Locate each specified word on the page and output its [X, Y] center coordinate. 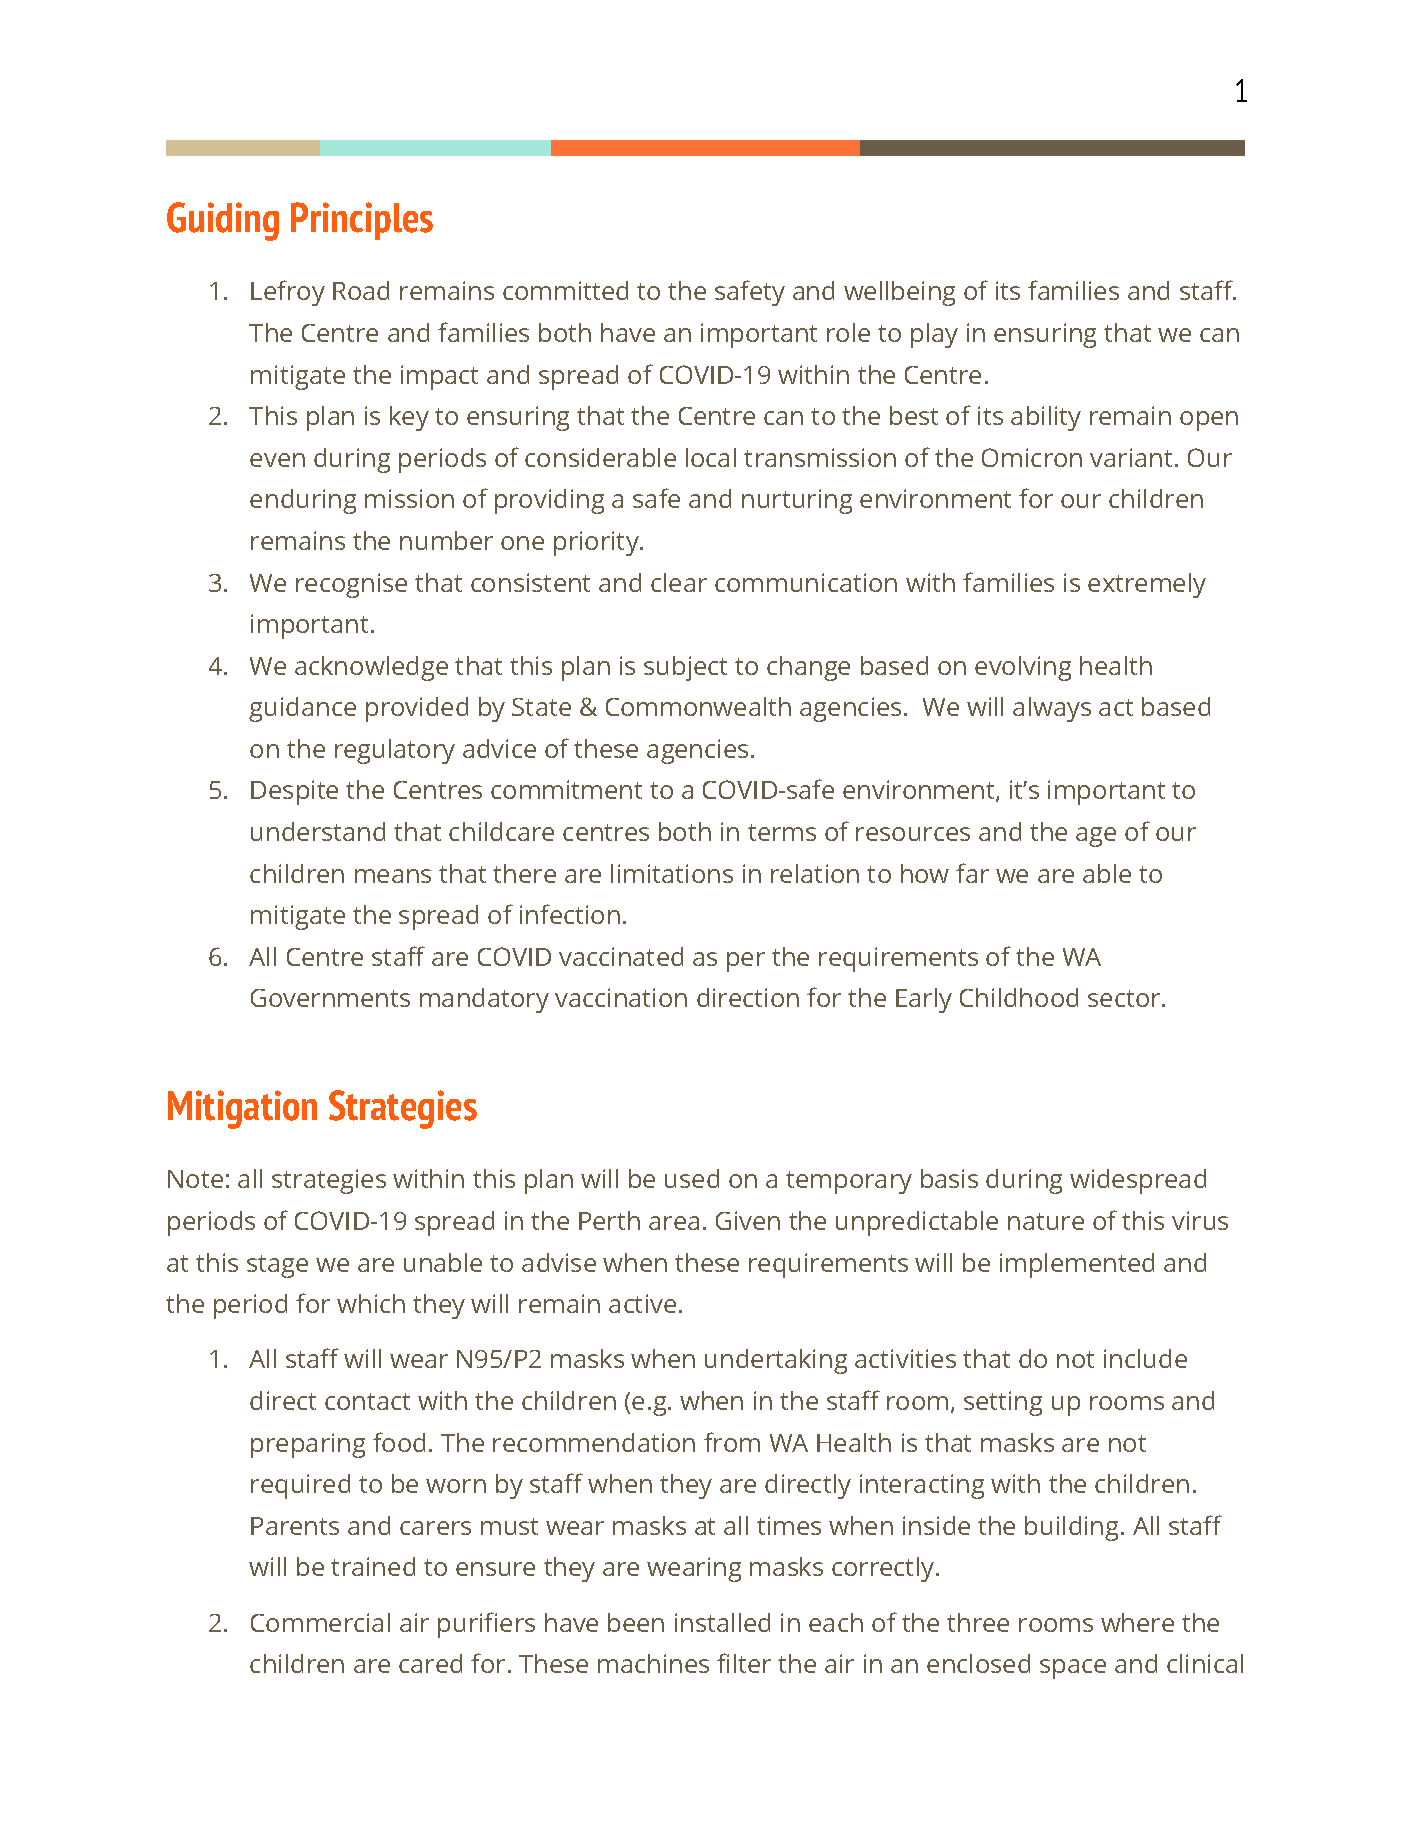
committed [565, 290]
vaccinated [621, 956]
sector [1125, 998]
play [934, 335]
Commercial [320, 1622]
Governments [330, 998]
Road [361, 290]
